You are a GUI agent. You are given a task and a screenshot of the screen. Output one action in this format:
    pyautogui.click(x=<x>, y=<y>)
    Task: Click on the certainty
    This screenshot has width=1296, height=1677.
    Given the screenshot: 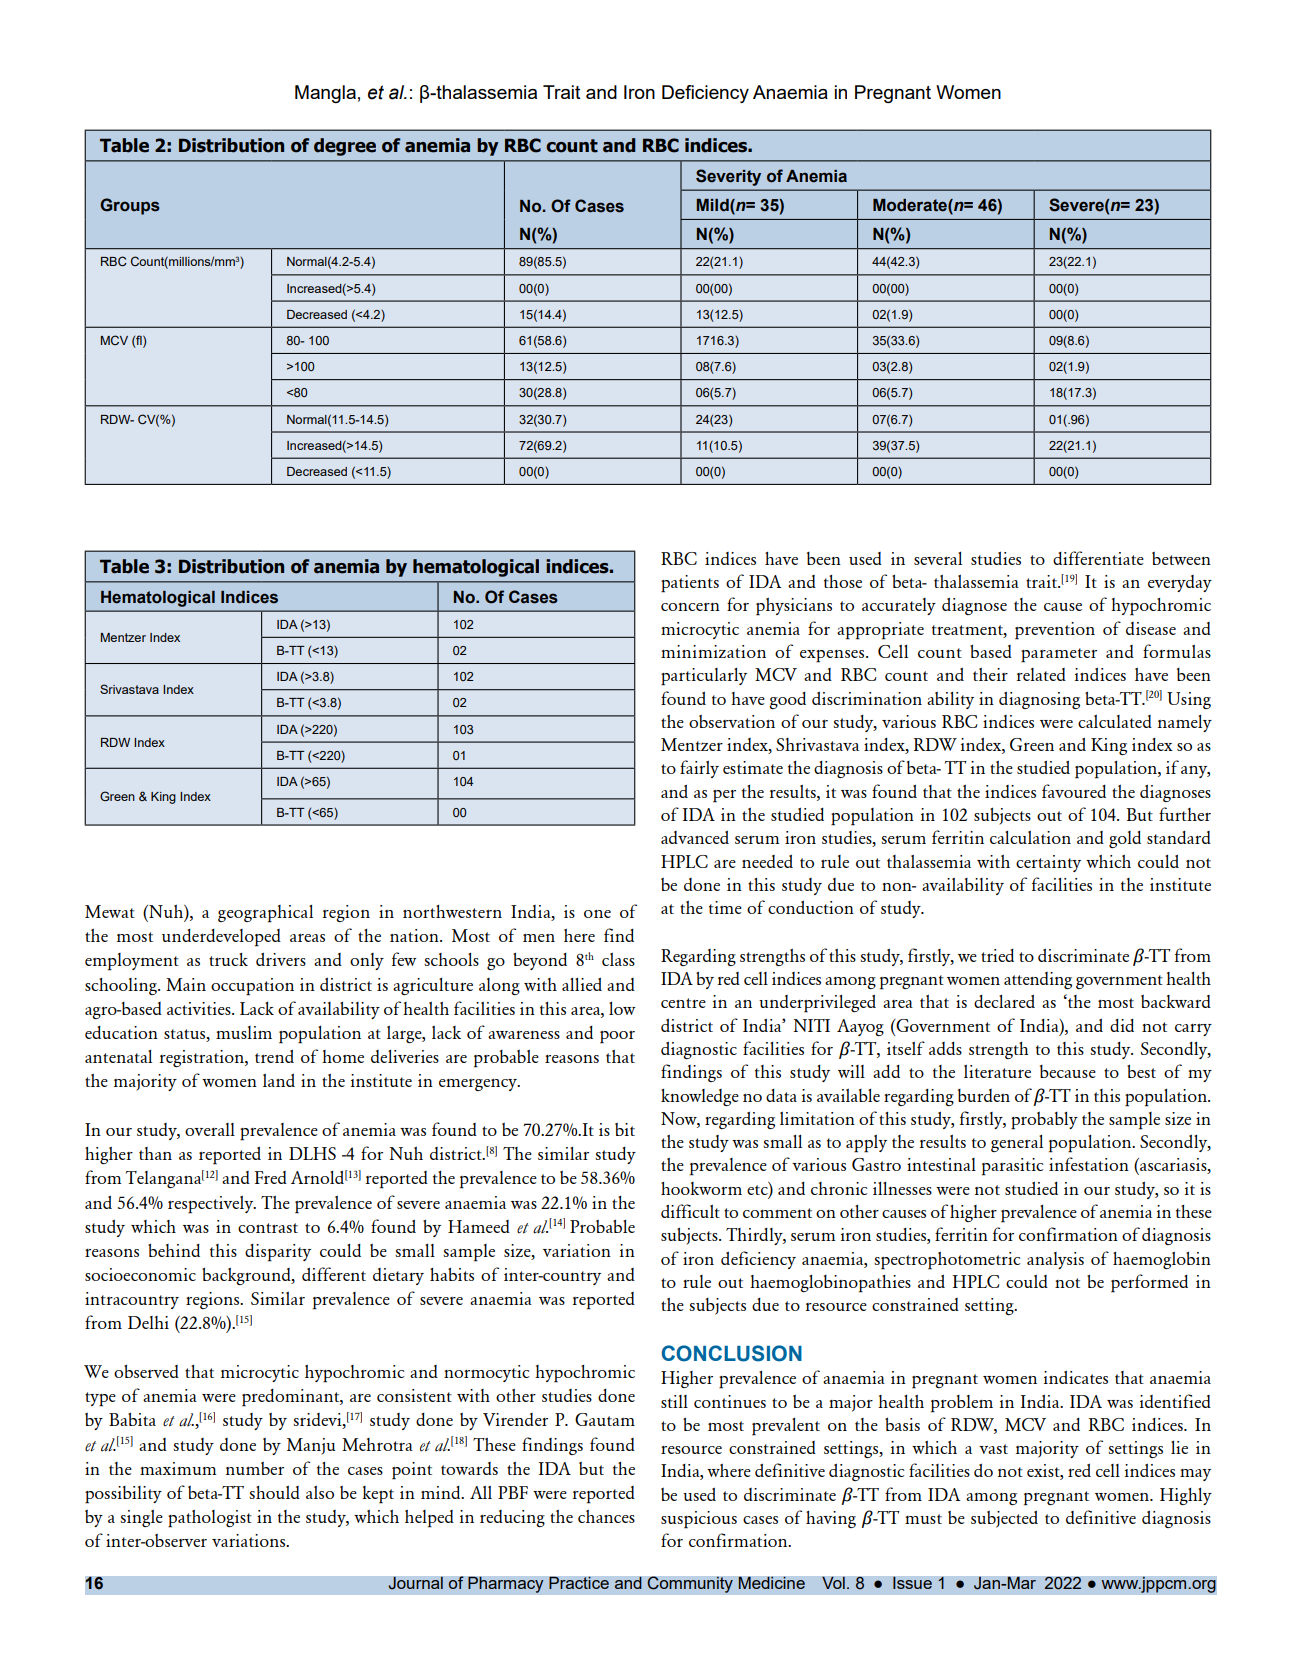 What is the action you would take?
    pyautogui.click(x=1048, y=863)
